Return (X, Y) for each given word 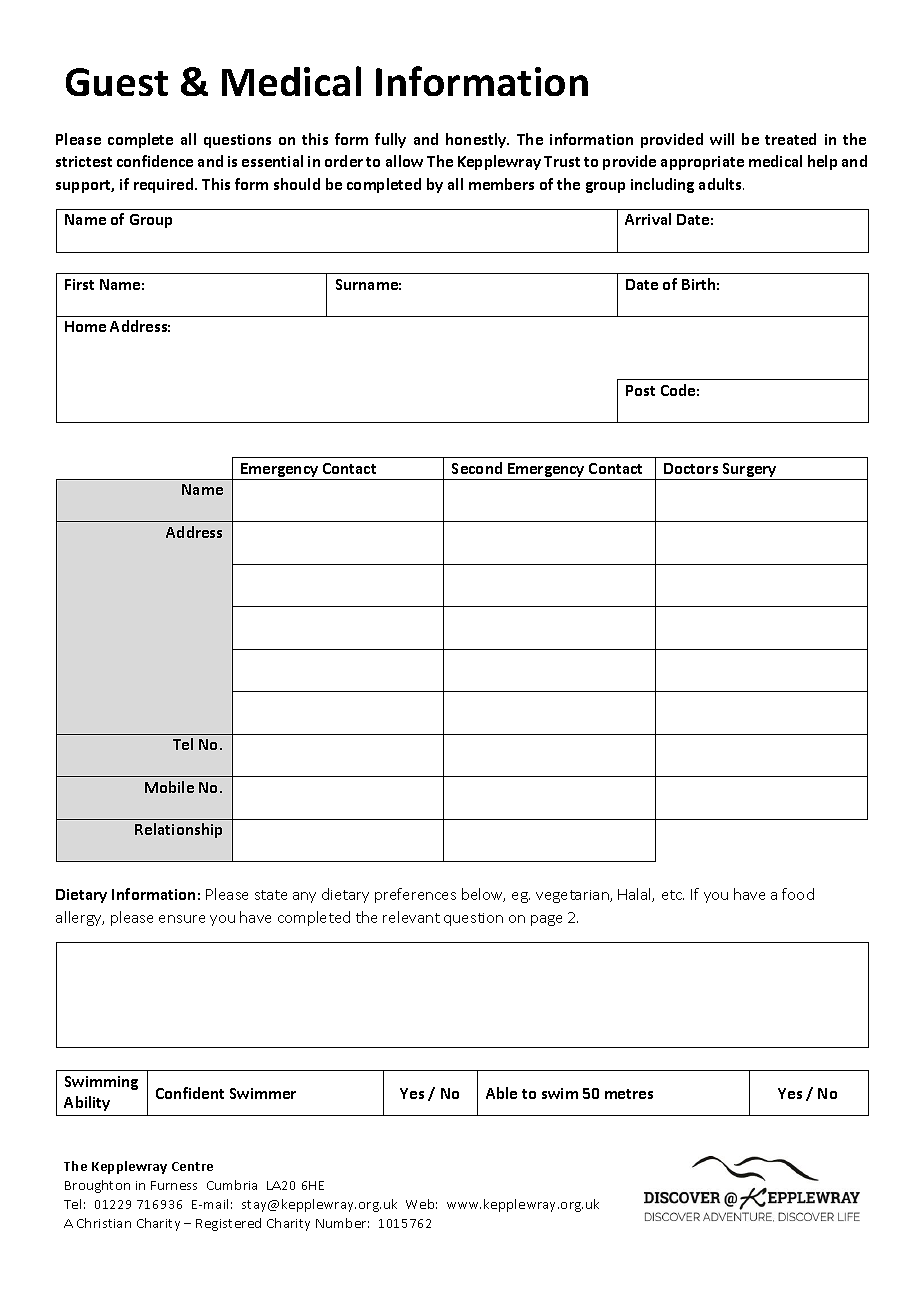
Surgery (750, 471)
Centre (192, 1166)
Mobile (169, 787)
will (722, 139)
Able (501, 1093)
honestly (477, 140)
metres (629, 1094)
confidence (155, 161)
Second (477, 468)
